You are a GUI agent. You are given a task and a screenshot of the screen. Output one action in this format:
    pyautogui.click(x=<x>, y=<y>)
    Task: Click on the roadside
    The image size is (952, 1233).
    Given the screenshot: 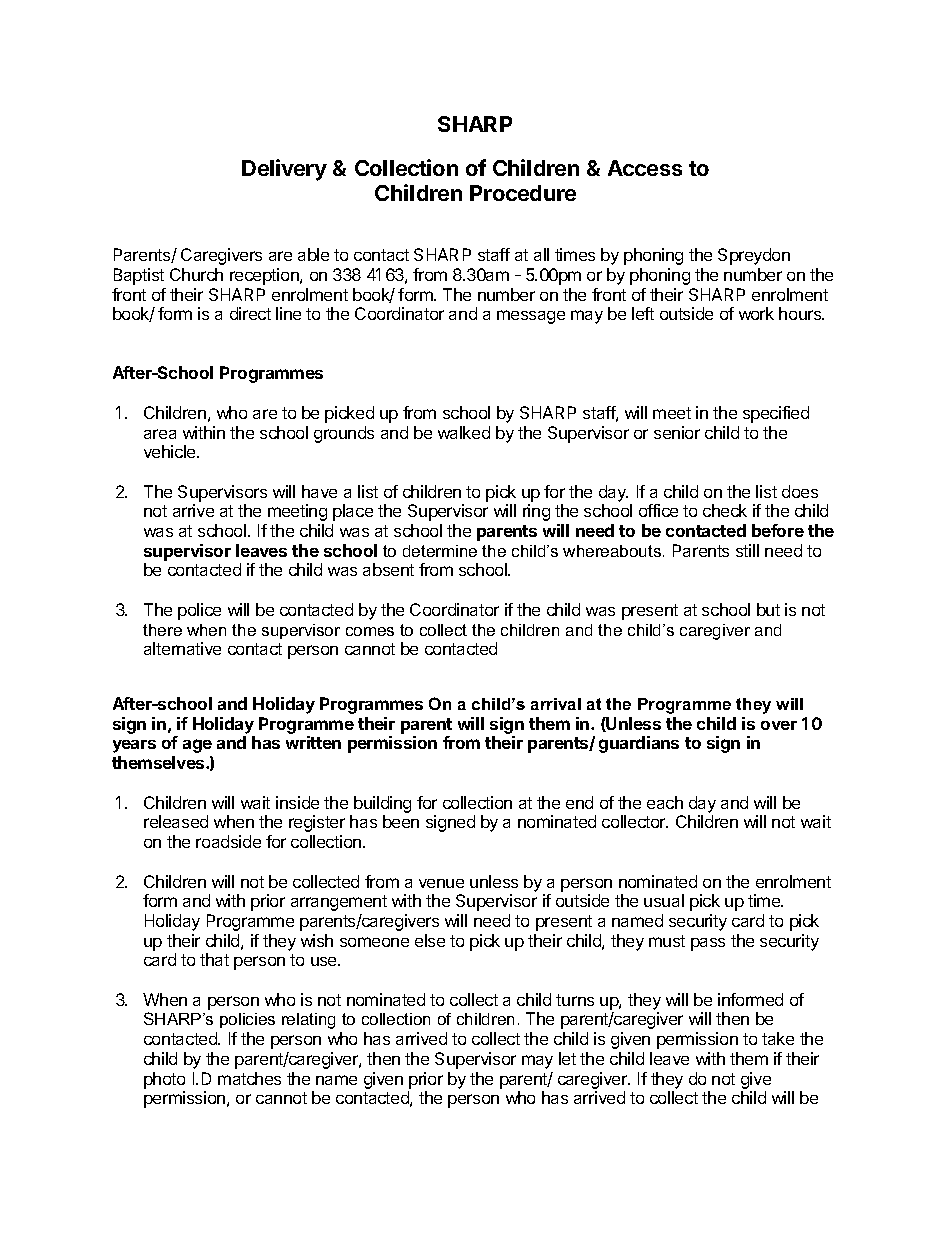 What is the action you would take?
    pyautogui.click(x=228, y=841)
